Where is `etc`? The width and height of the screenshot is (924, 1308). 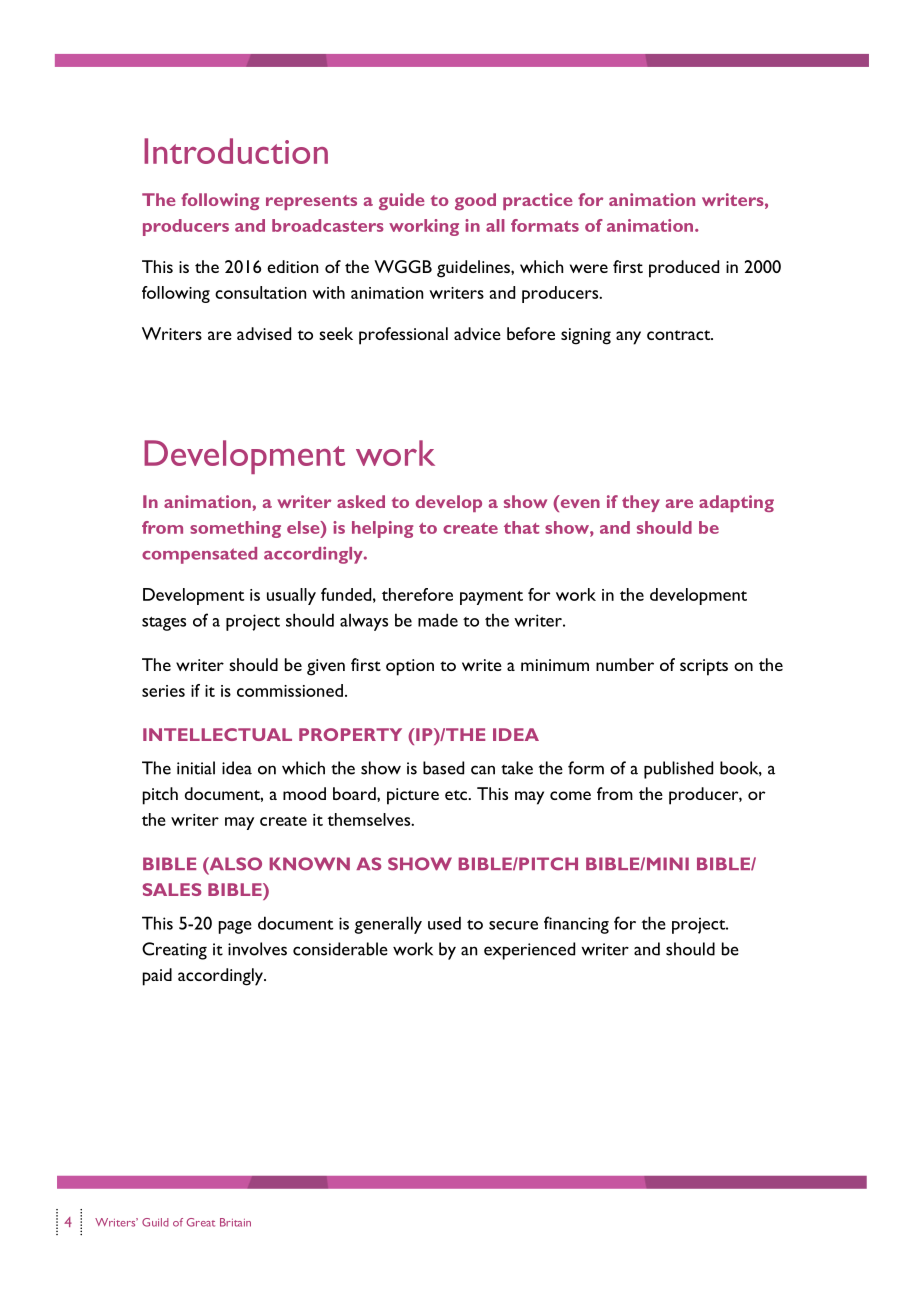
etc is located at coordinates (457, 795).
